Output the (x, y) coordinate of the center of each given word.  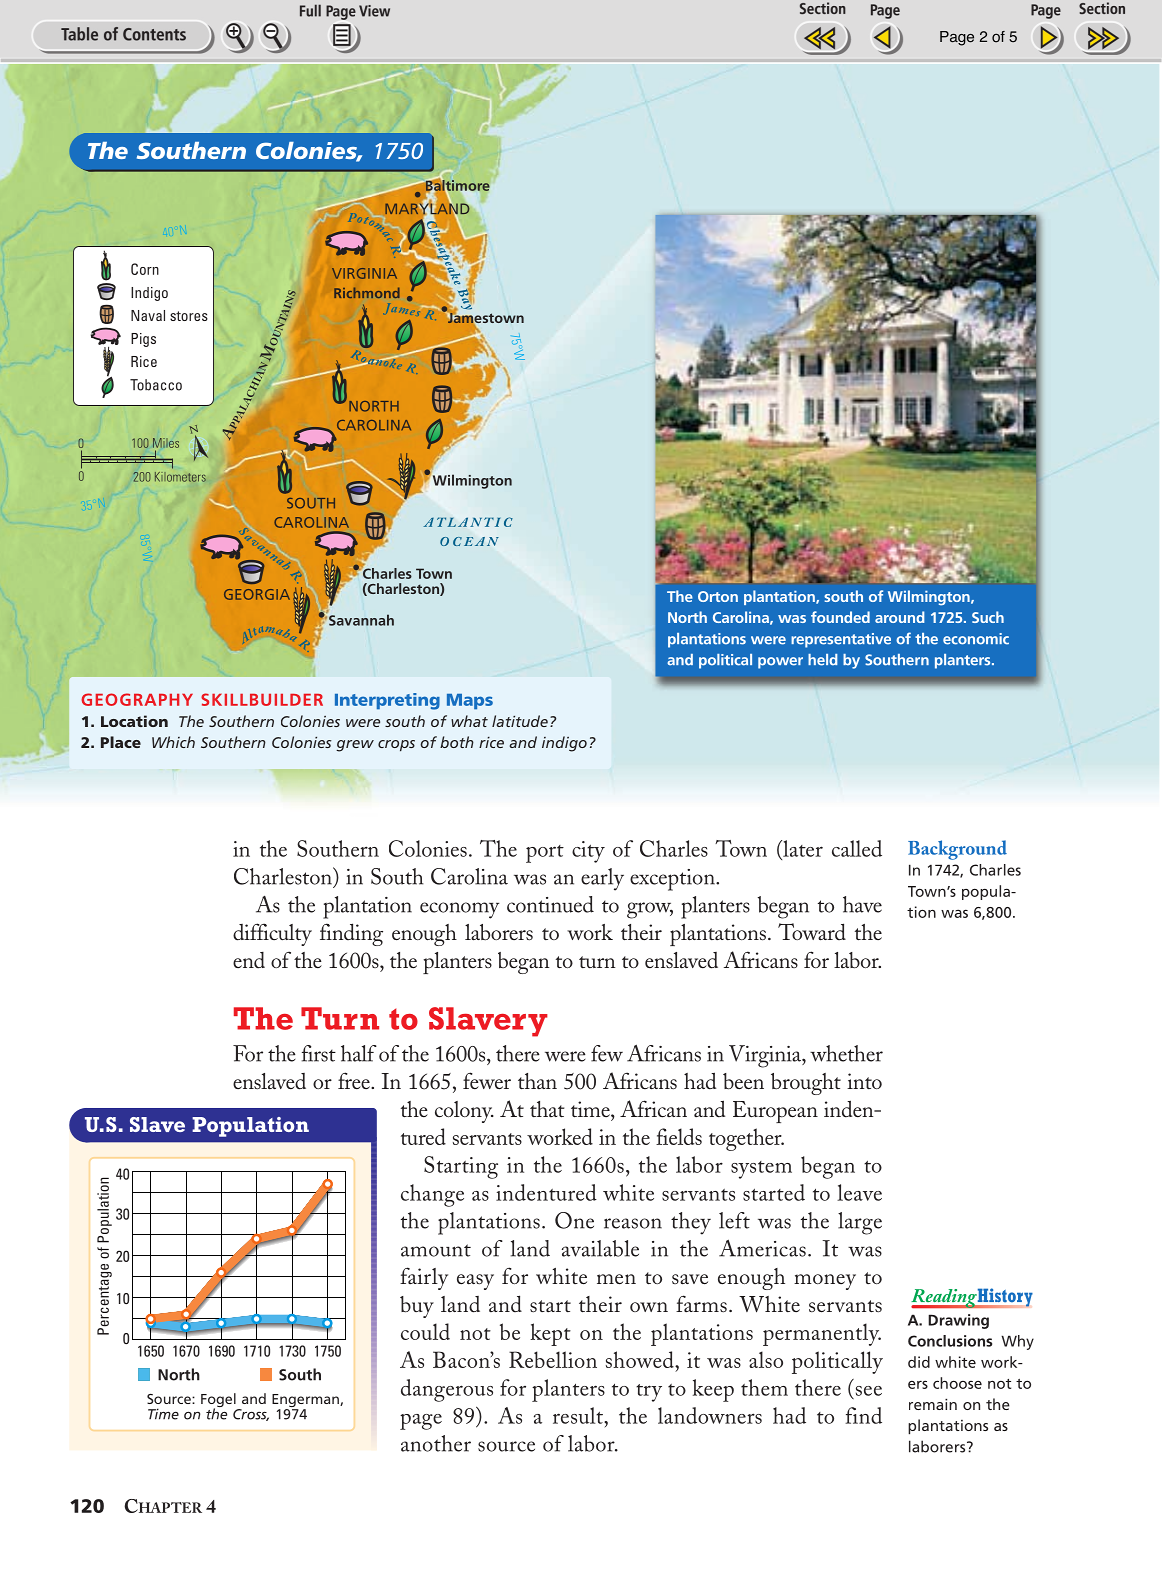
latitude (520, 721)
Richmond (367, 292)
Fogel (219, 1401)
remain (933, 1404)
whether (846, 1053)
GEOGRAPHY (137, 699)
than (537, 1081)
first (319, 1053)
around (899, 617)
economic (976, 639)
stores (189, 316)
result (579, 1415)
